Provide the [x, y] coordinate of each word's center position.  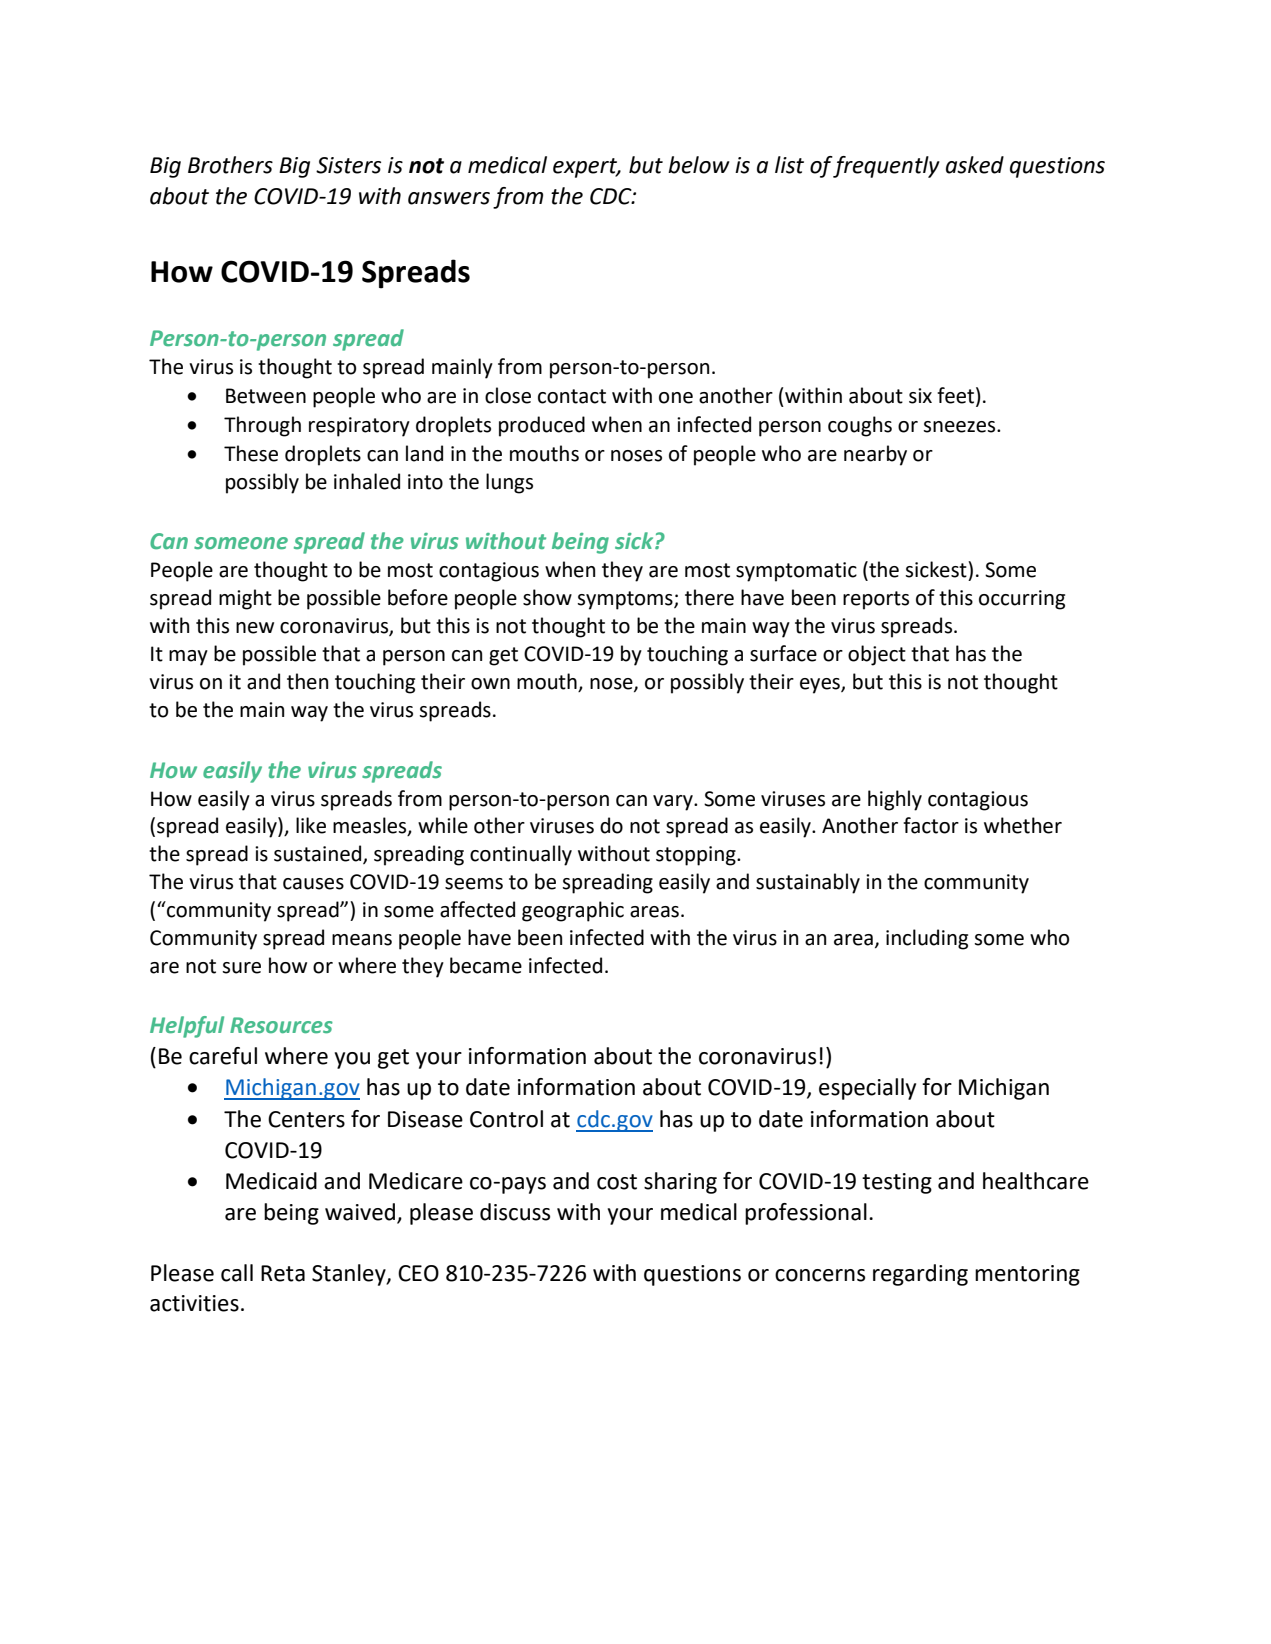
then [307, 681]
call [237, 1273]
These [251, 453]
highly [895, 800]
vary [674, 803]
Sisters [348, 165]
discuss [515, 1212]
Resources [281, 1025]
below [699, 165]
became [486, 965]
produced [542, 426]
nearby [875, 455]
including [927, 939]
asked [975, 165]
